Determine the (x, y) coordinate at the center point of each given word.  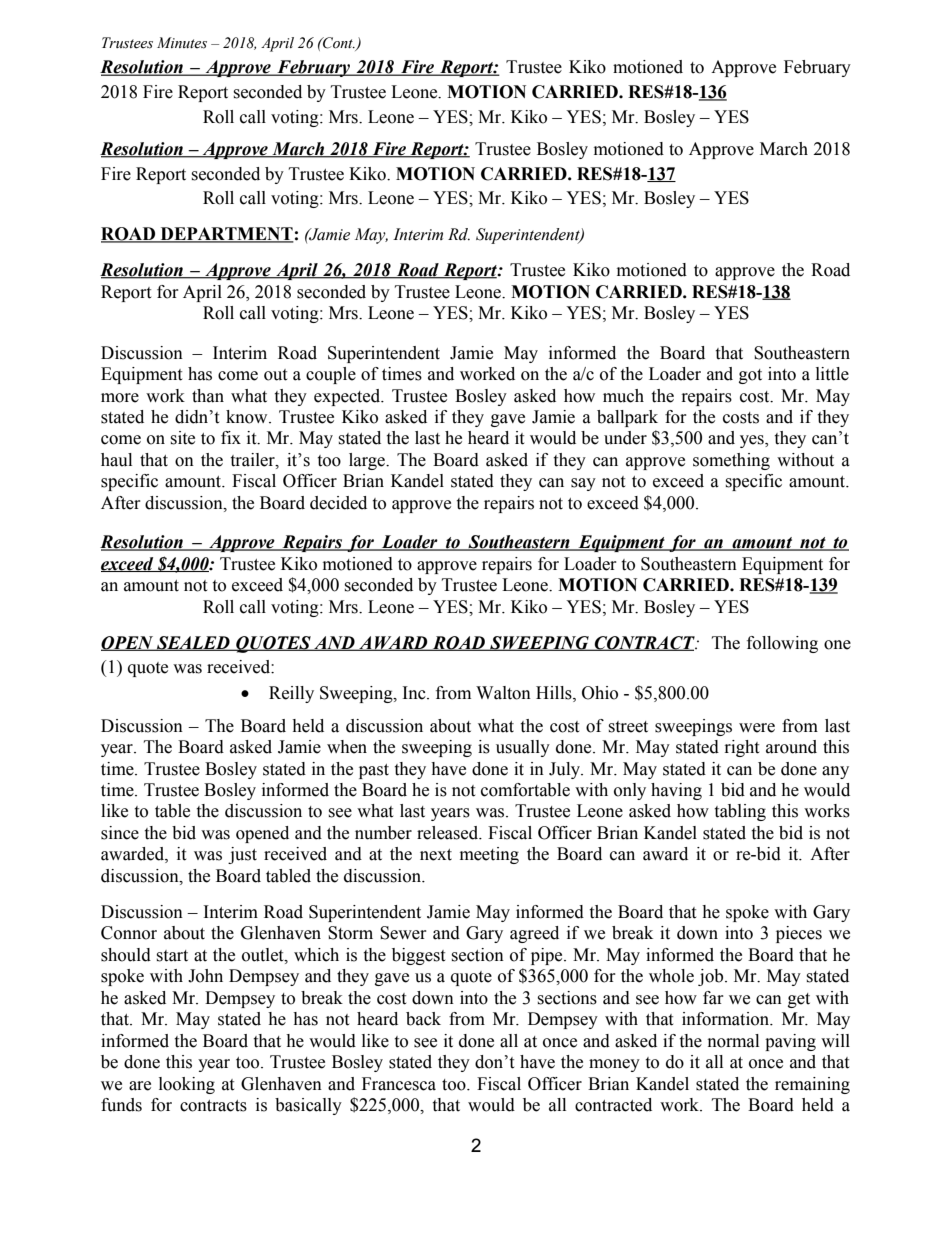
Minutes (182, 43)
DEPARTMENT (226, 235)
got (750, 376)
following (782, 644)
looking (187, 1085)
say (583, 484)
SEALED (193, 643)
